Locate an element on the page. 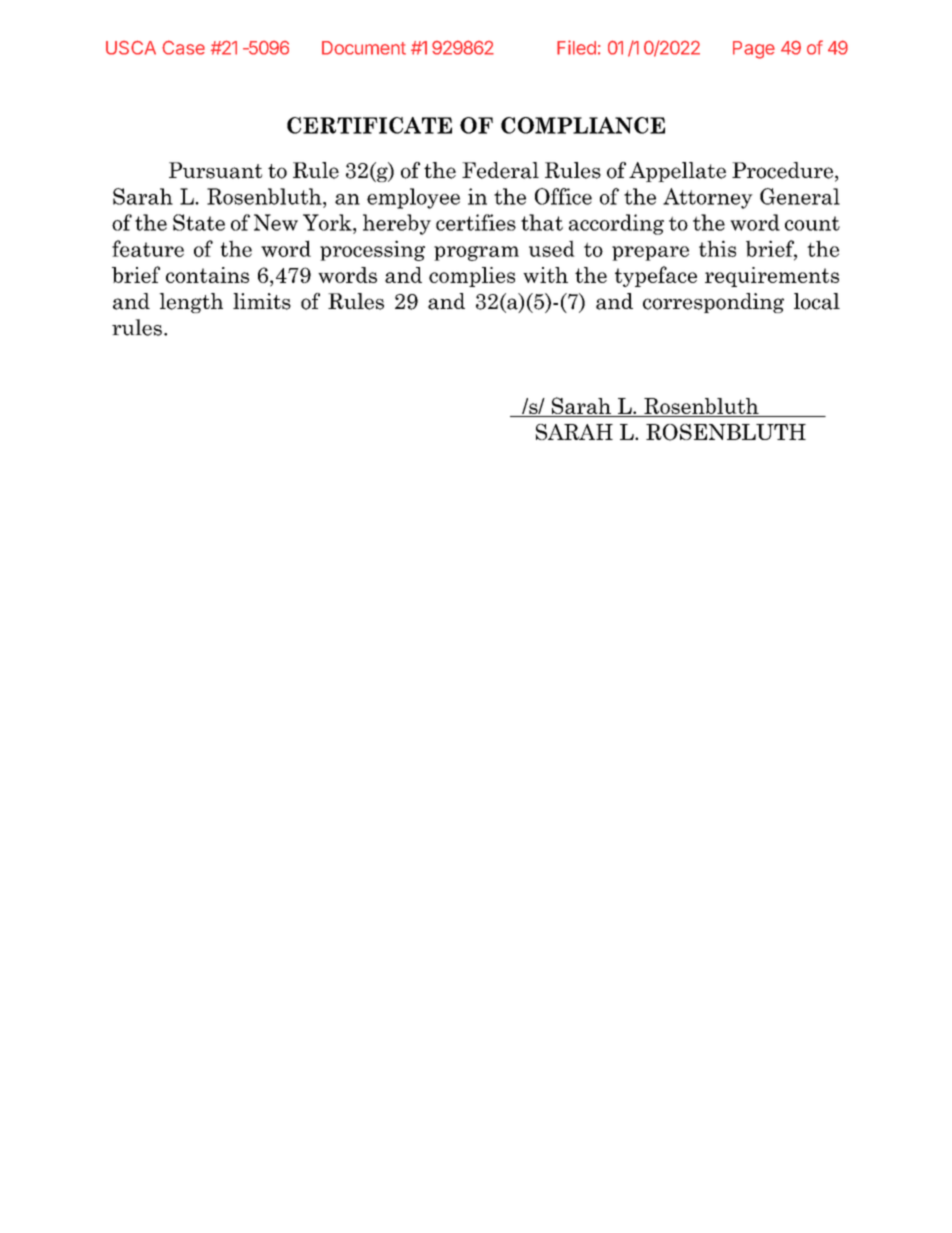  count is located at coordinates (812, 223).
